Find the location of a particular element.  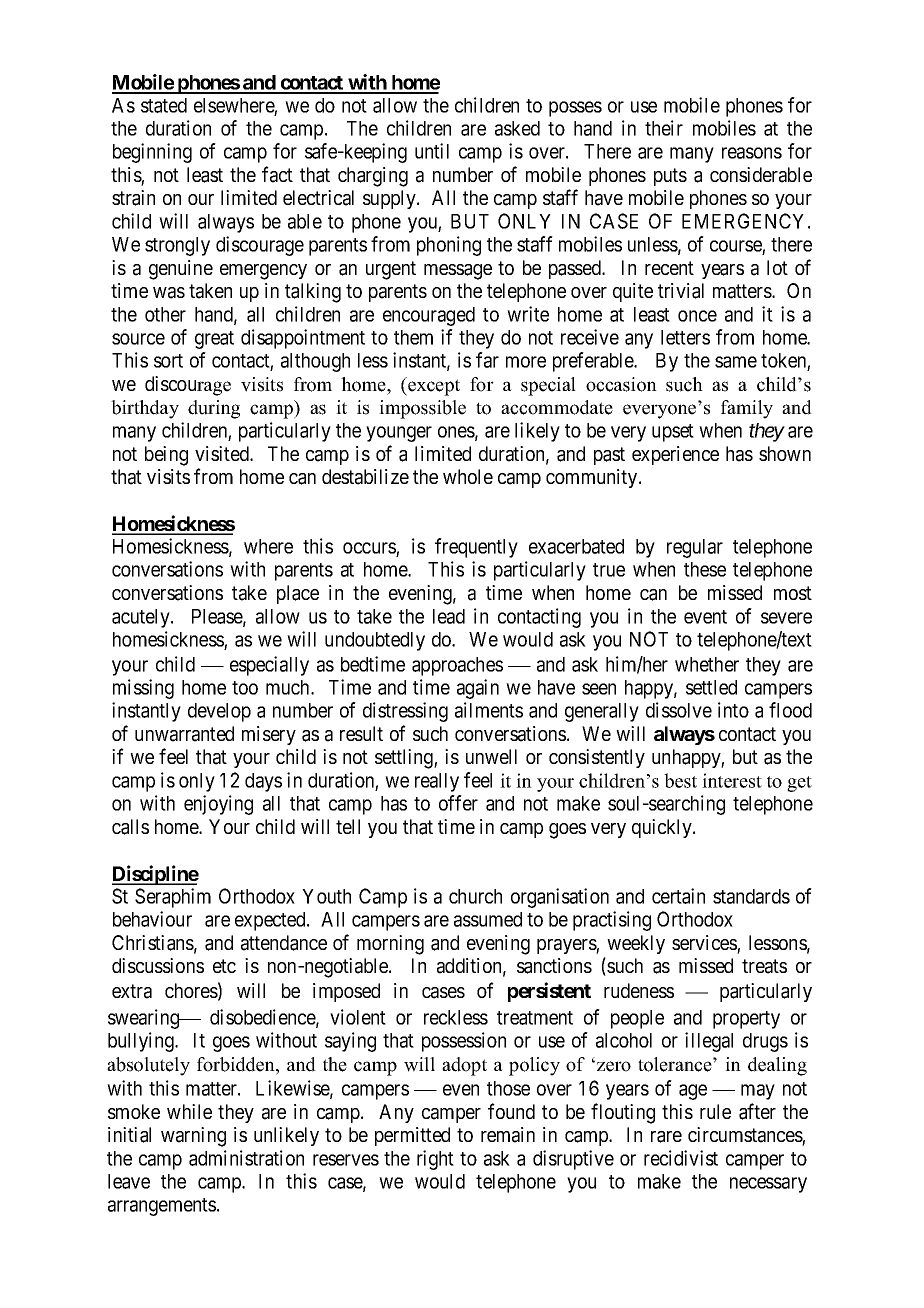

family is located at coordinates (747, 409).
